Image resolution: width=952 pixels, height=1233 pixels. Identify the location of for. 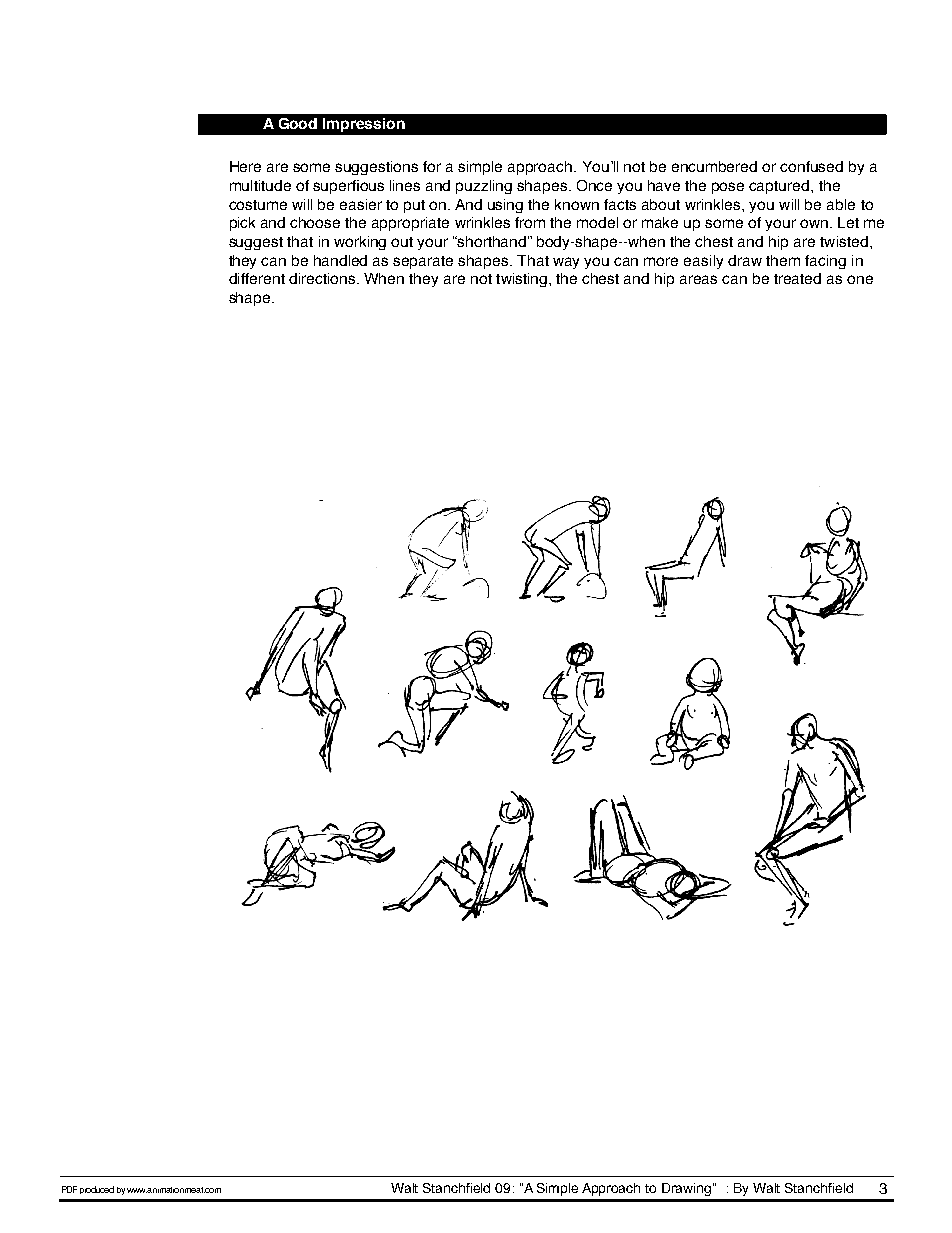
(432, 166).
